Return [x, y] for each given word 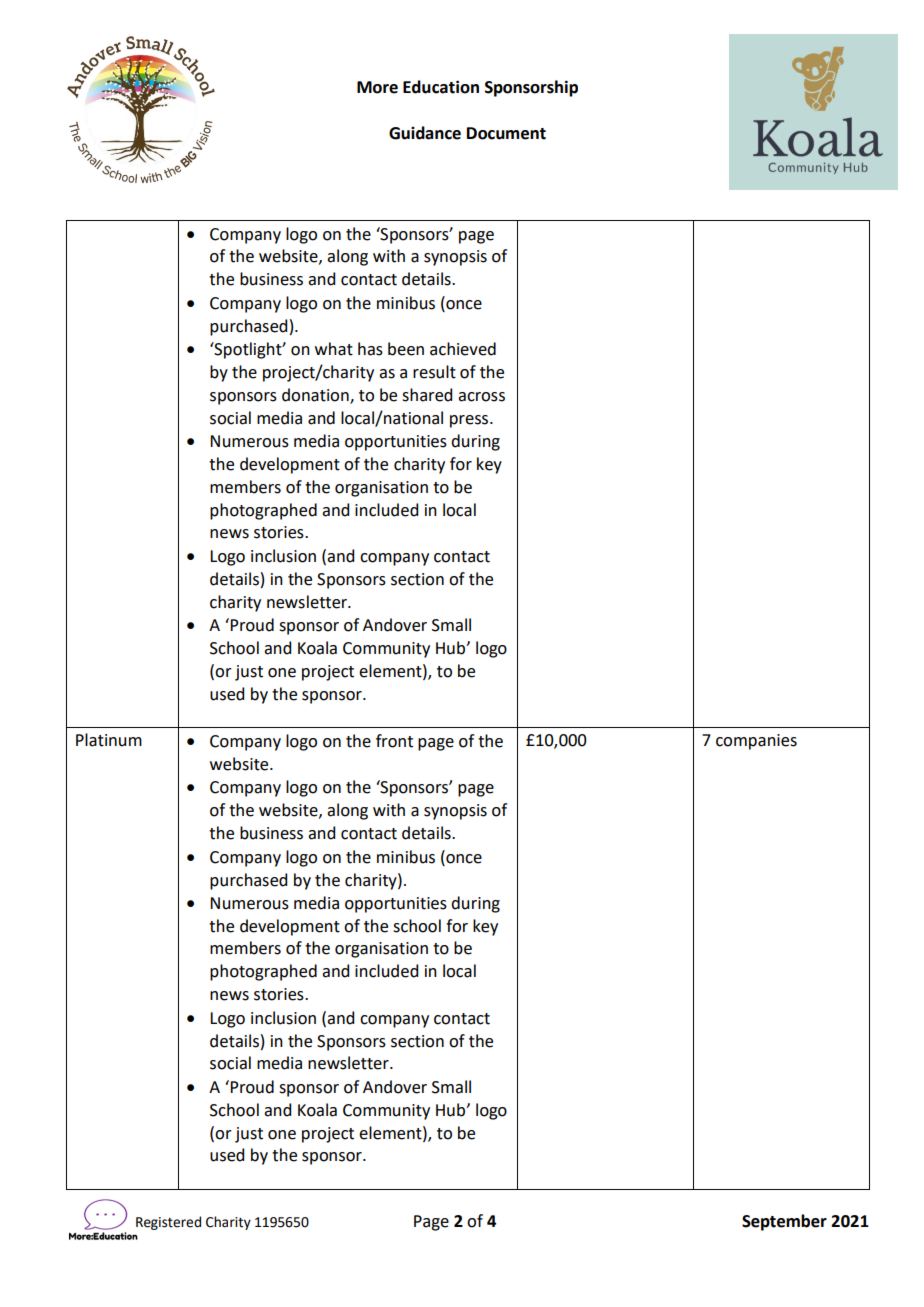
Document [506, 133]
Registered [168, 1223]
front [394, 741]
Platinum [109, 740]
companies [756, 742]
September [784, 1222]
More [377, 87]
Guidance [425, 133]
